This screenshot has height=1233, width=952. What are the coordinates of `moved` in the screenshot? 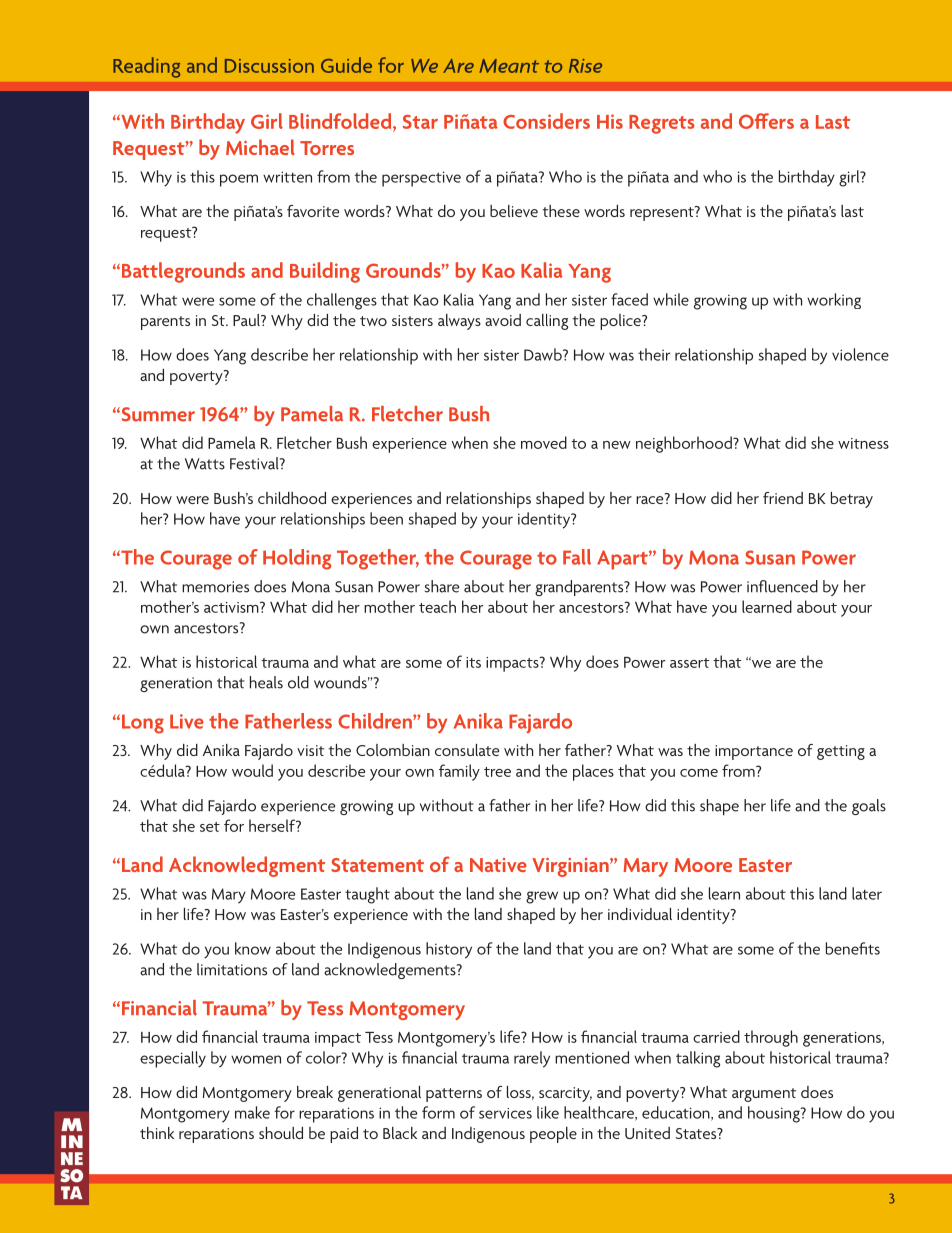 It's located at (544, 442).
